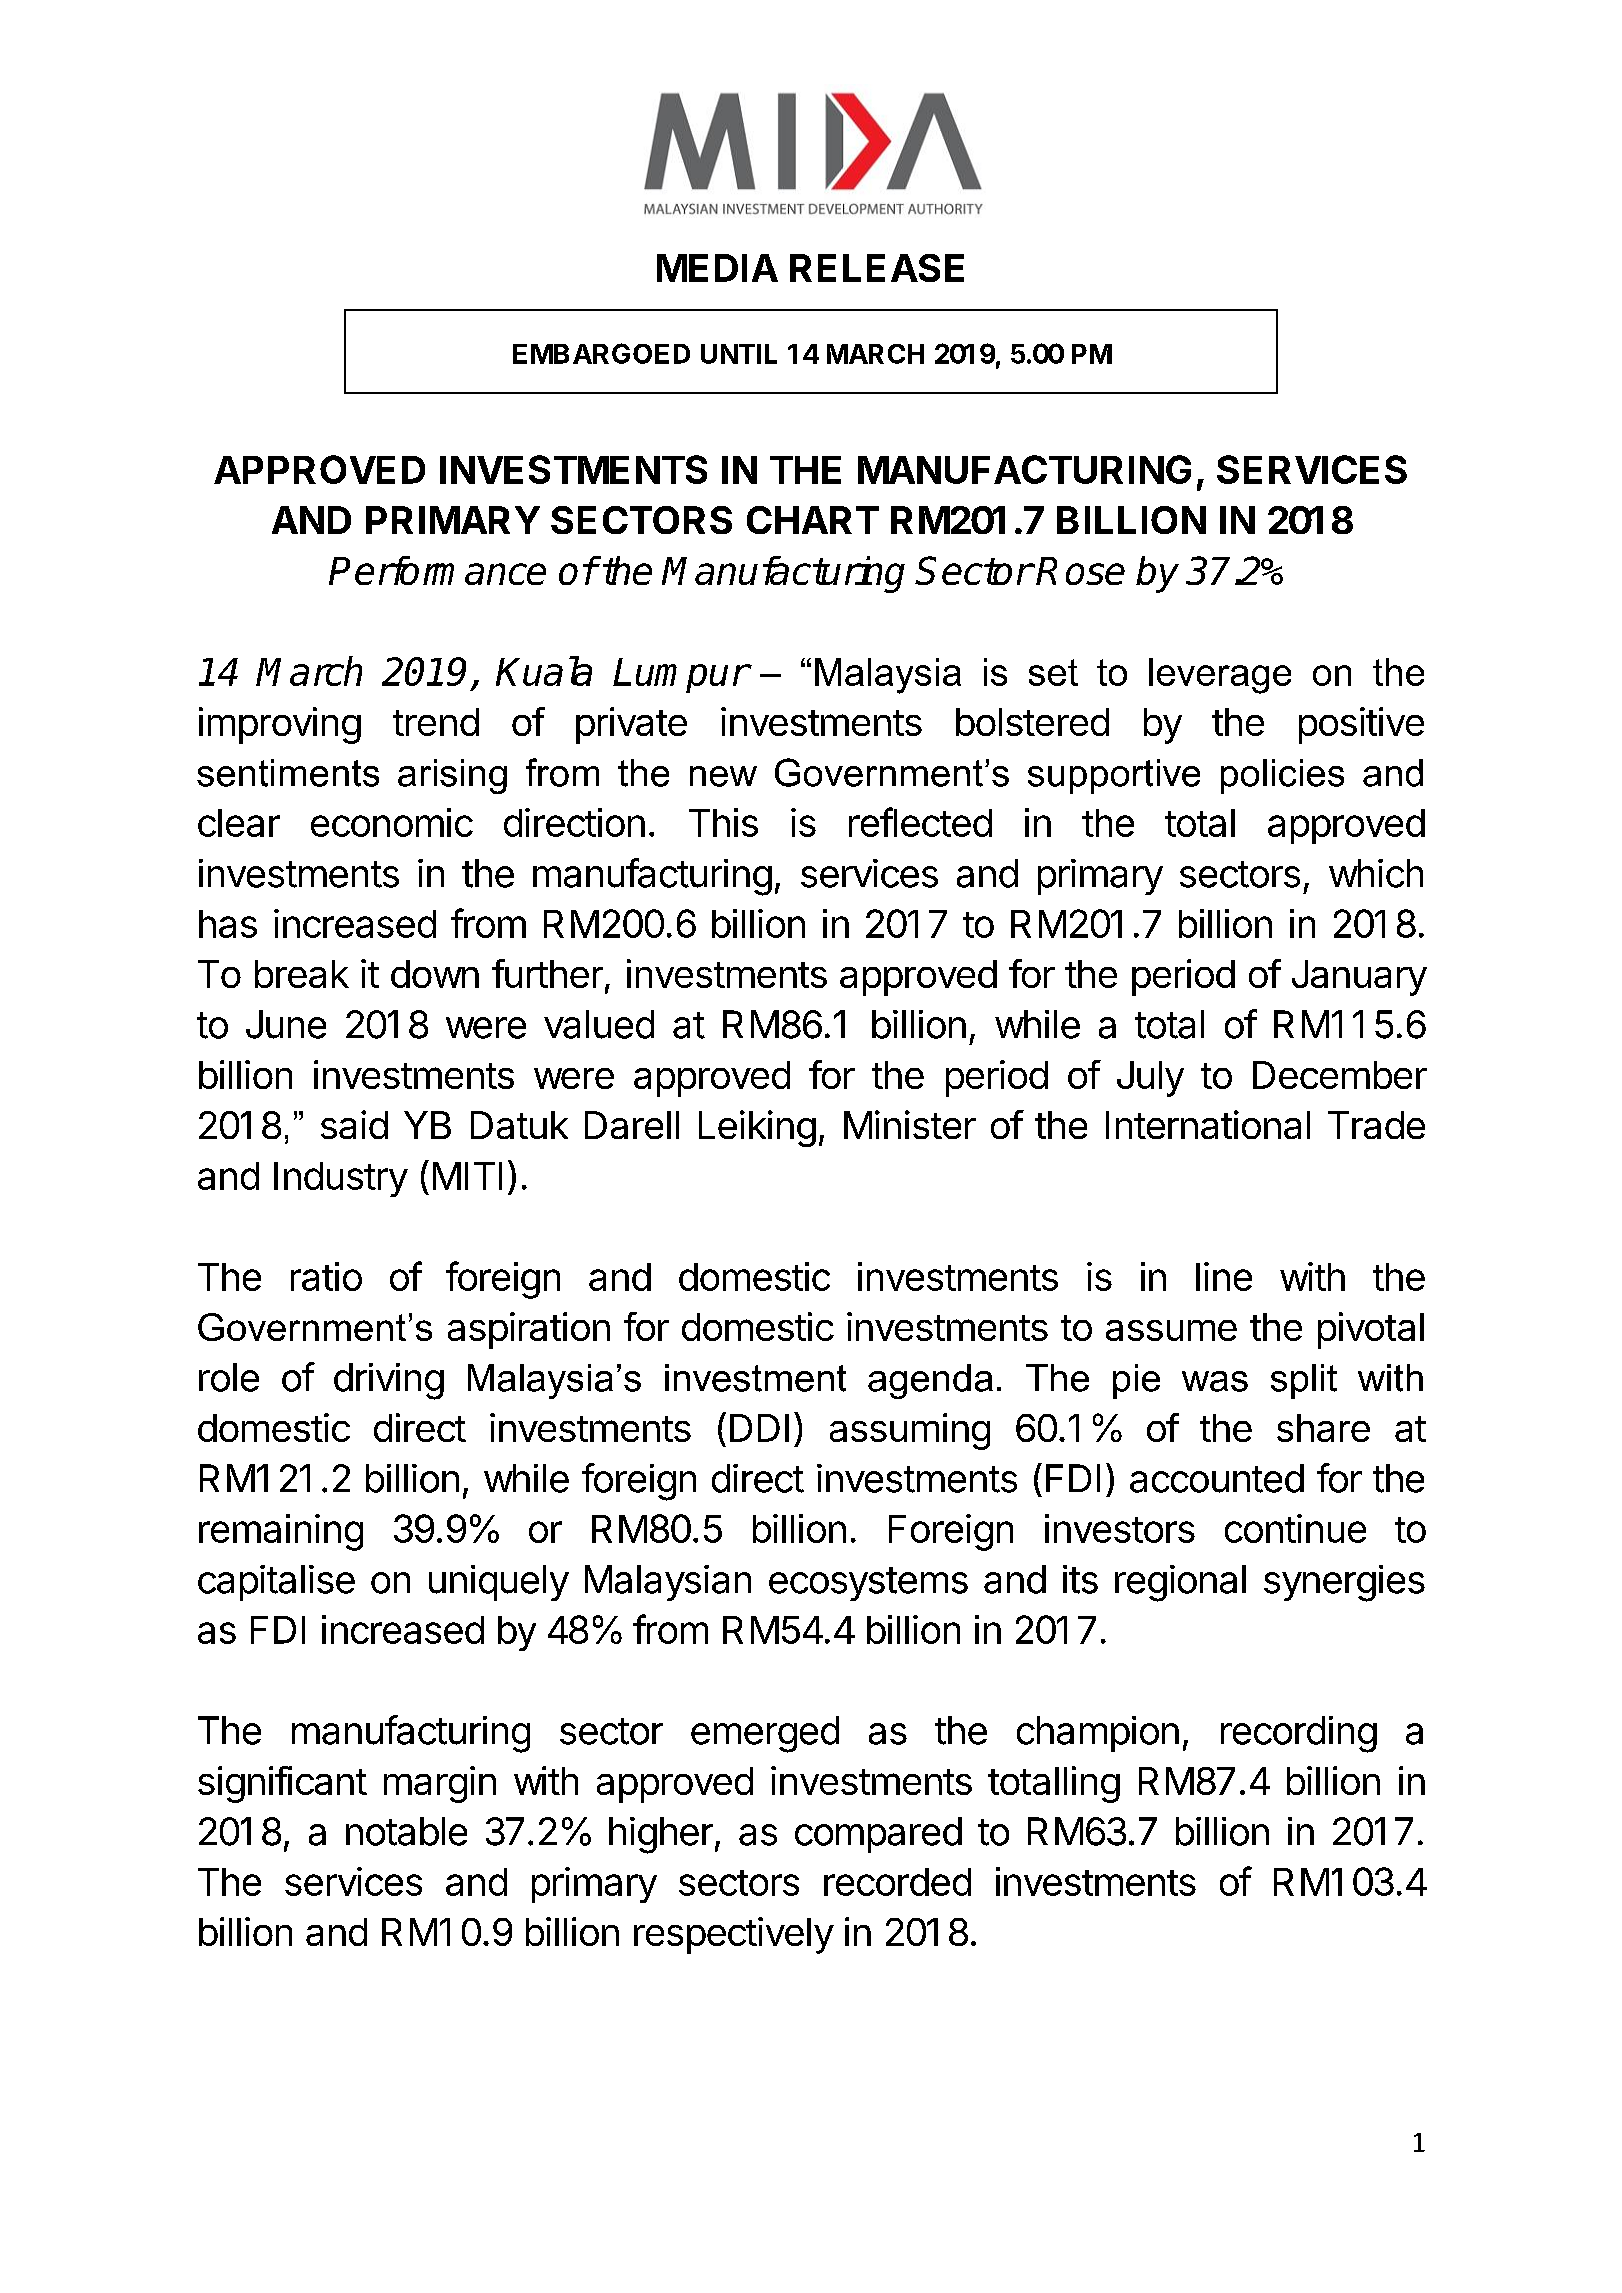  Describe the element at coordinates (1180, 1583) in the document. I see `regional` at that location.
